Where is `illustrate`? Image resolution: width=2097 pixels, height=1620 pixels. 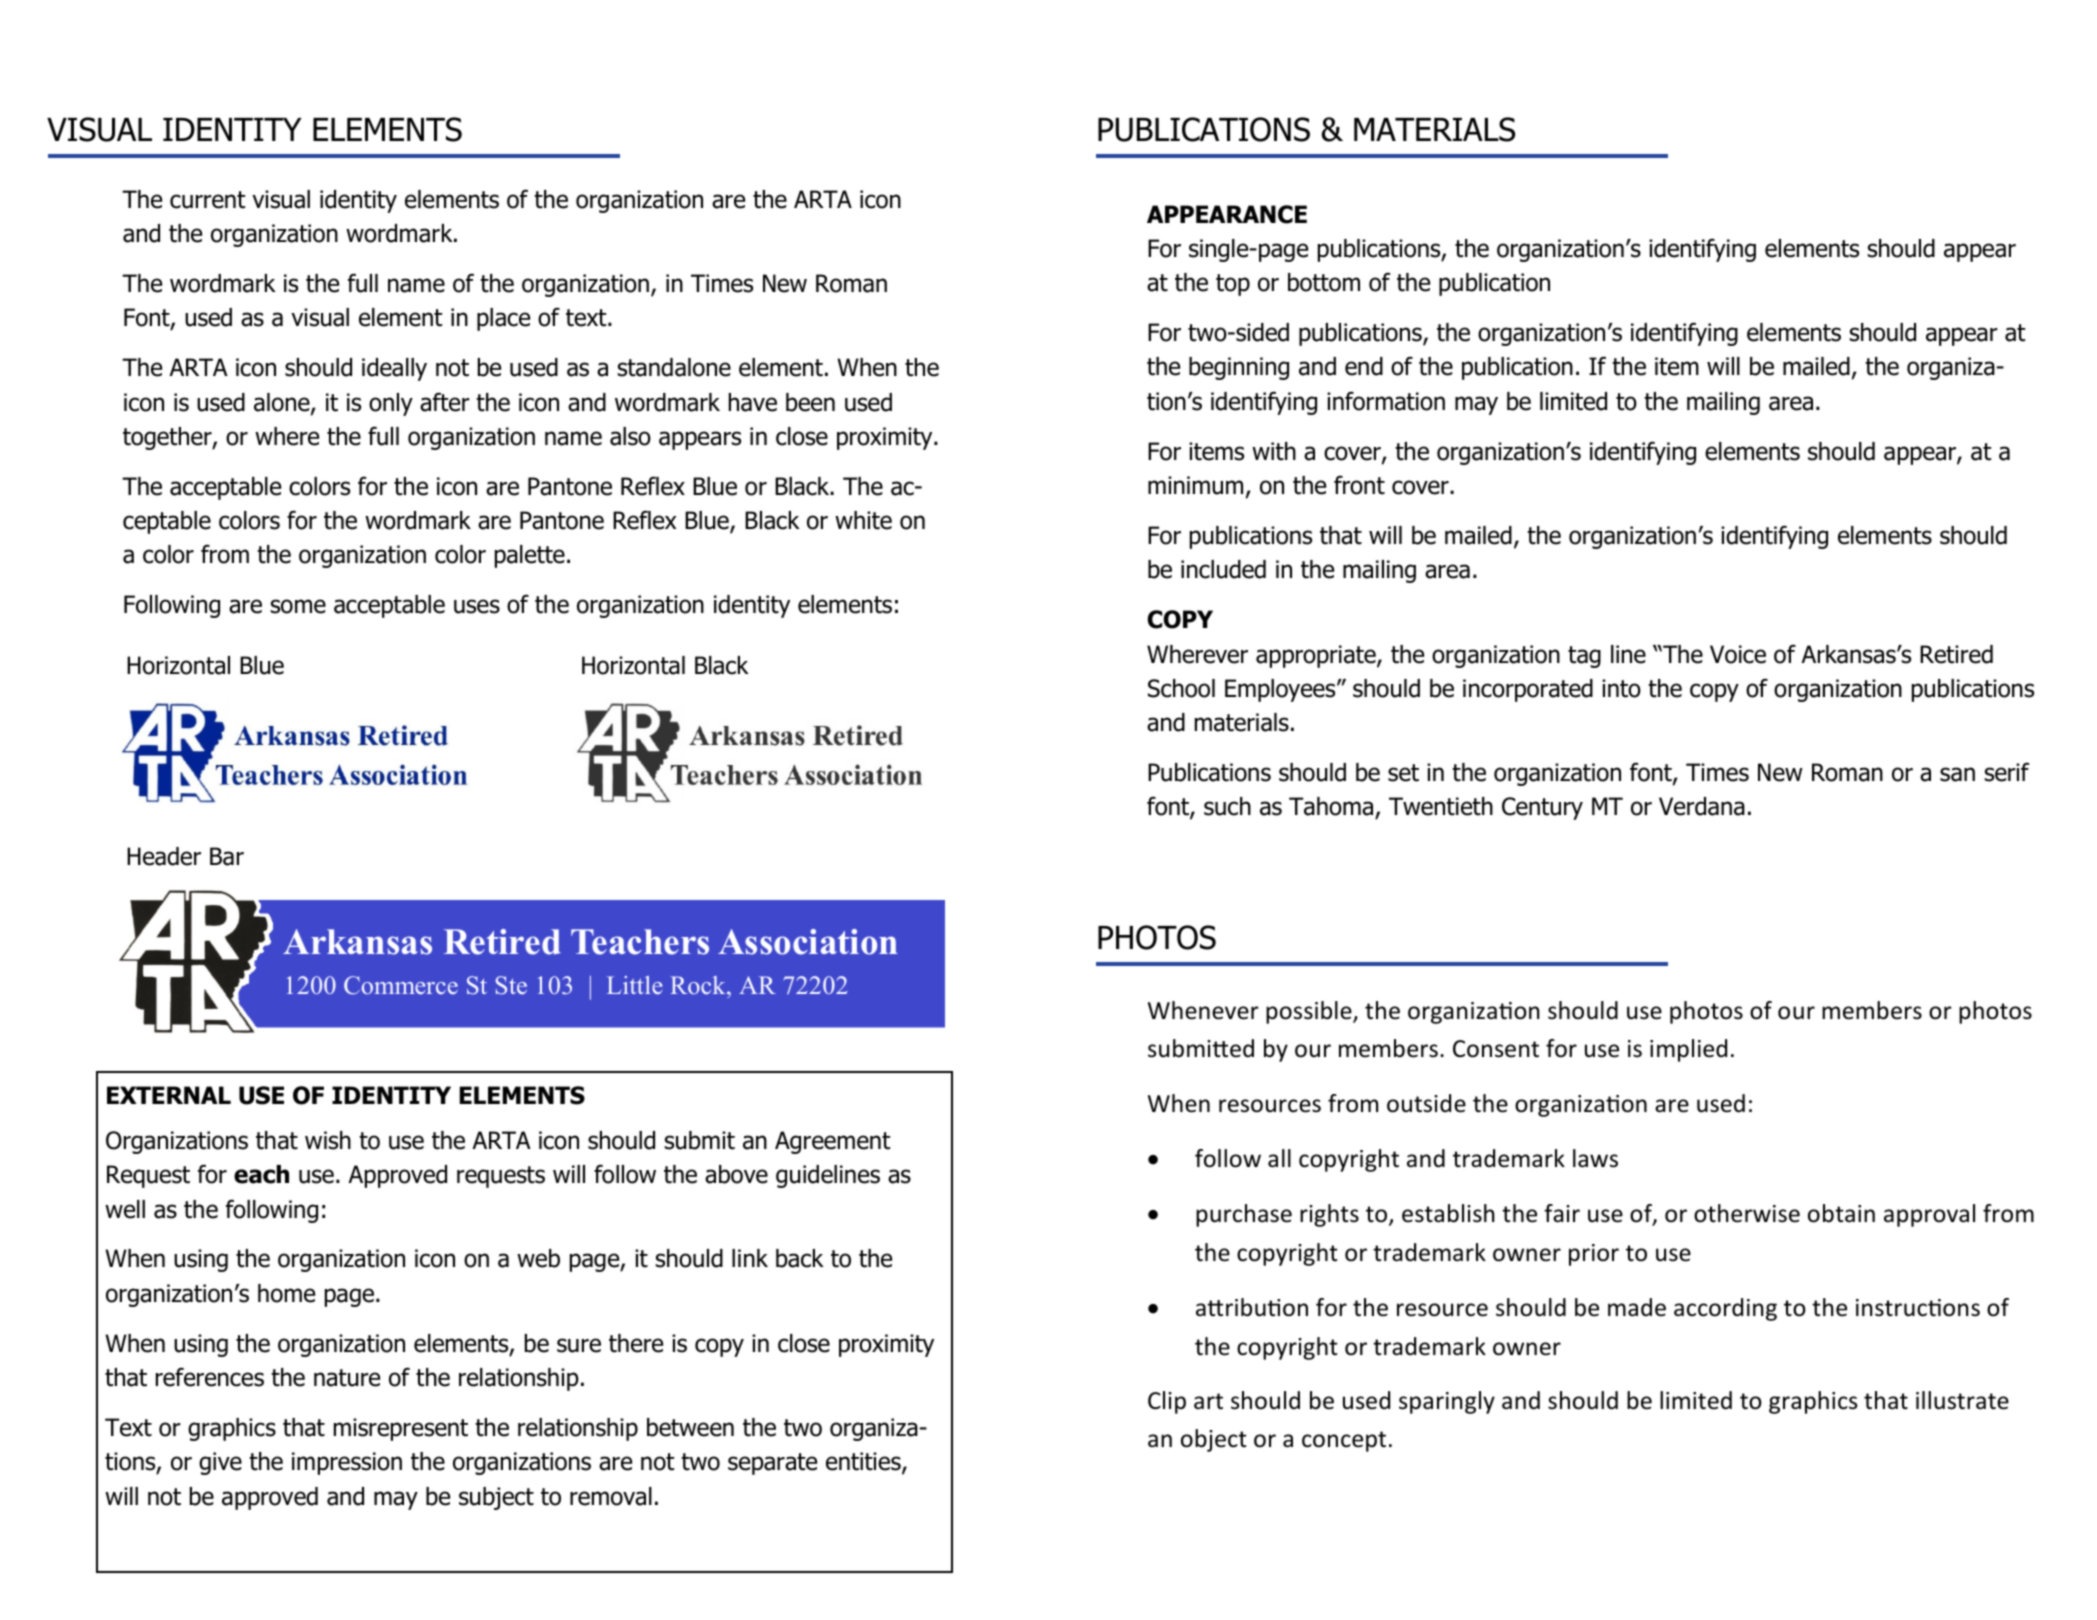 illustrate is located at coordinates (1962, 1400).
